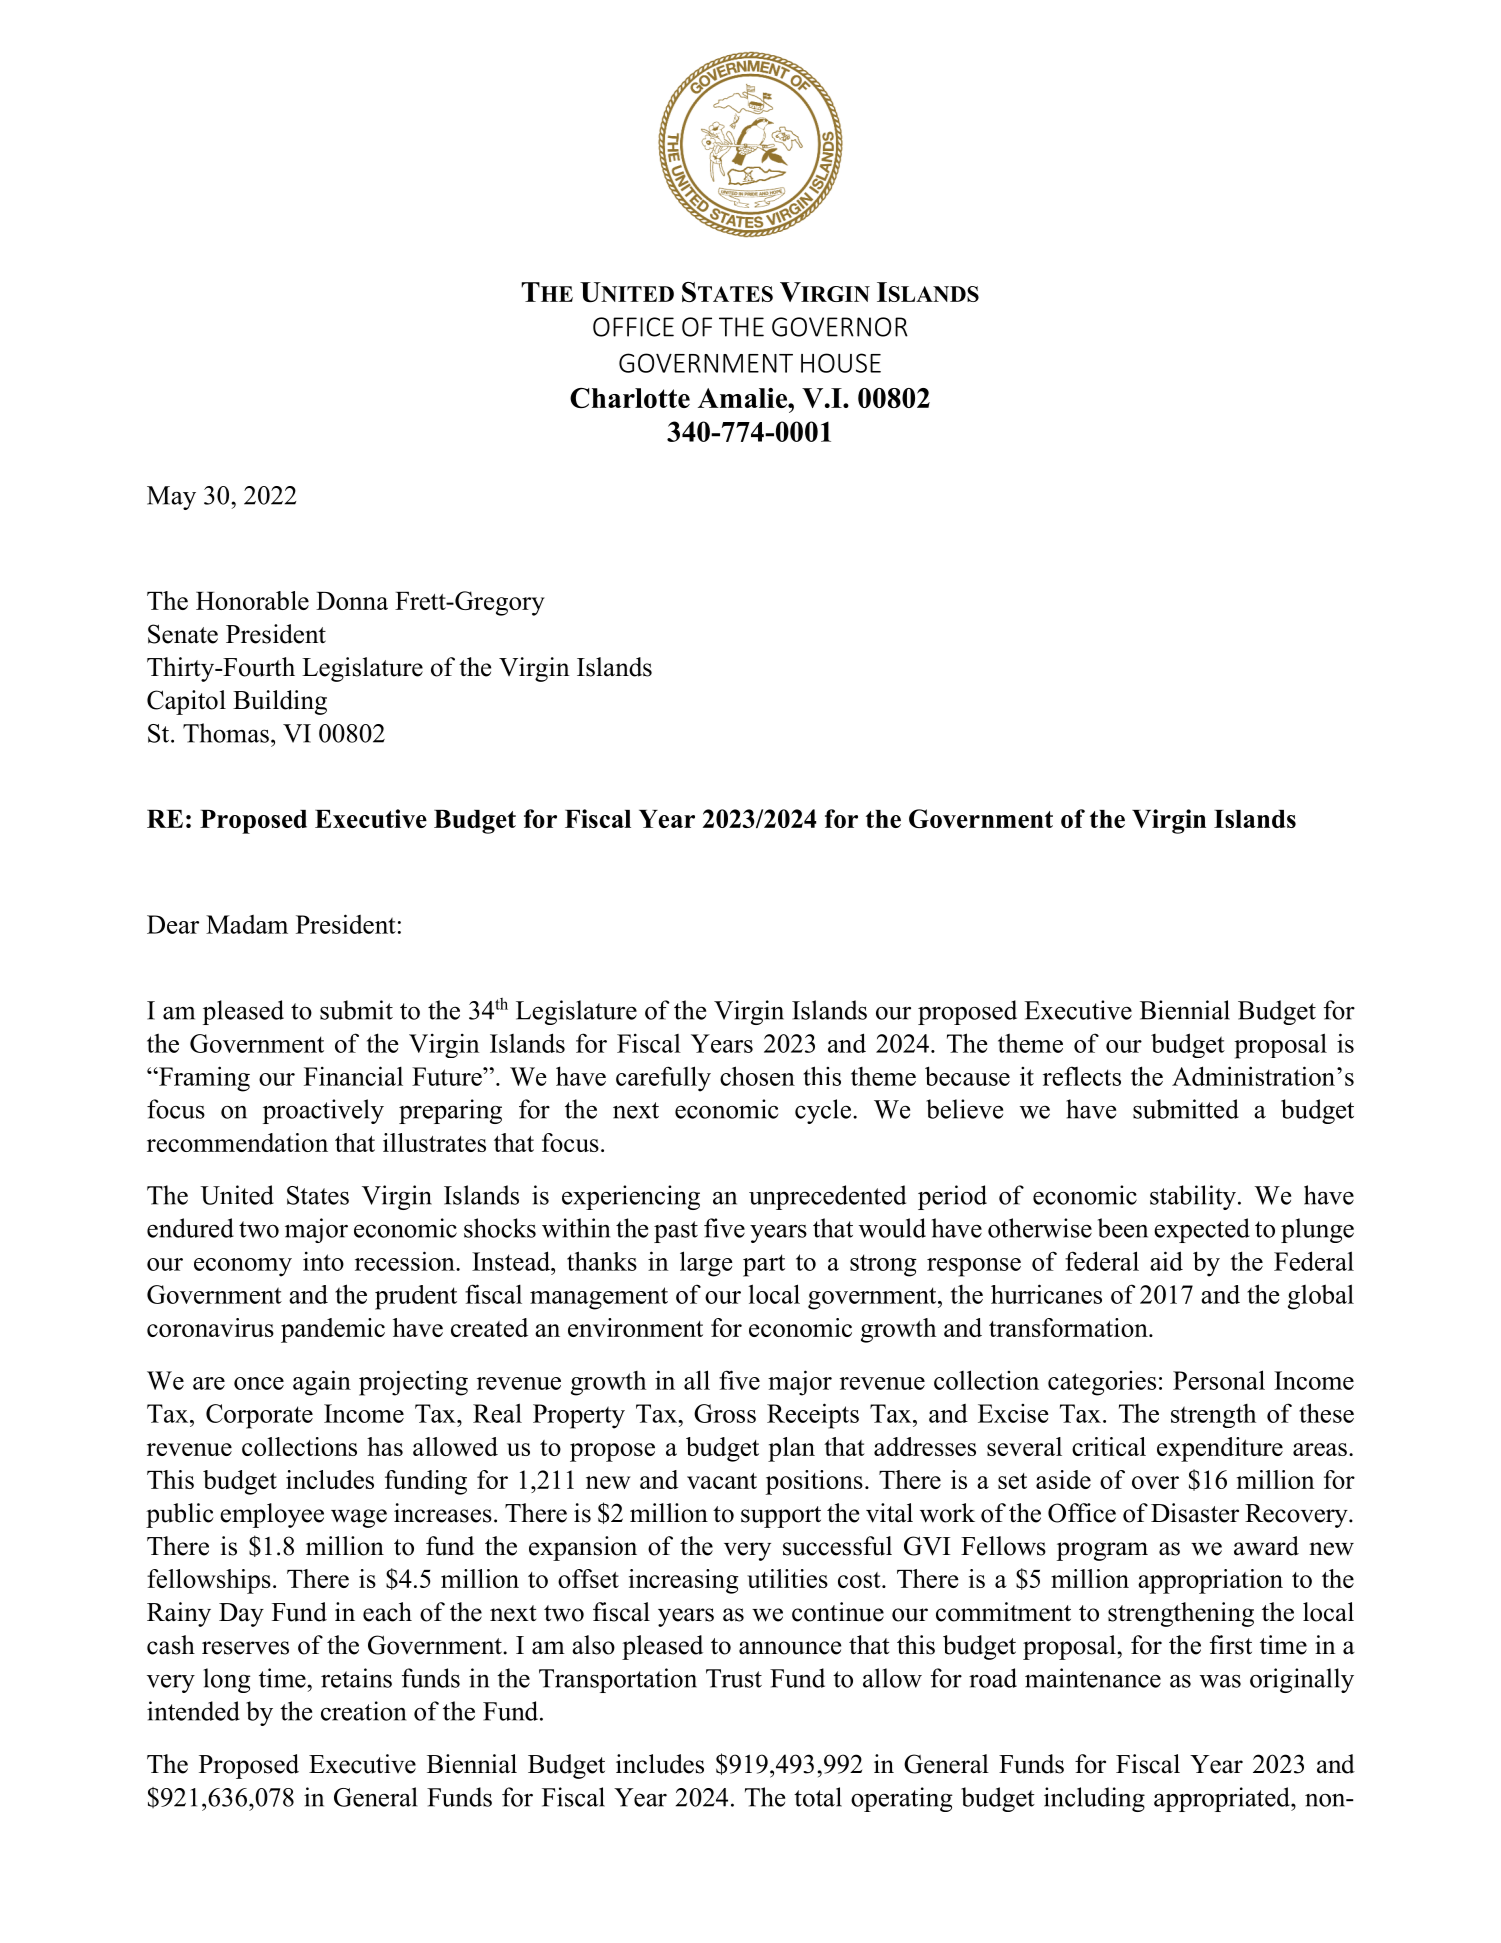  What do you see at coordinates (363, 1711) in the screenshot?
I see `creation` at bounding box center [363, 1711].
